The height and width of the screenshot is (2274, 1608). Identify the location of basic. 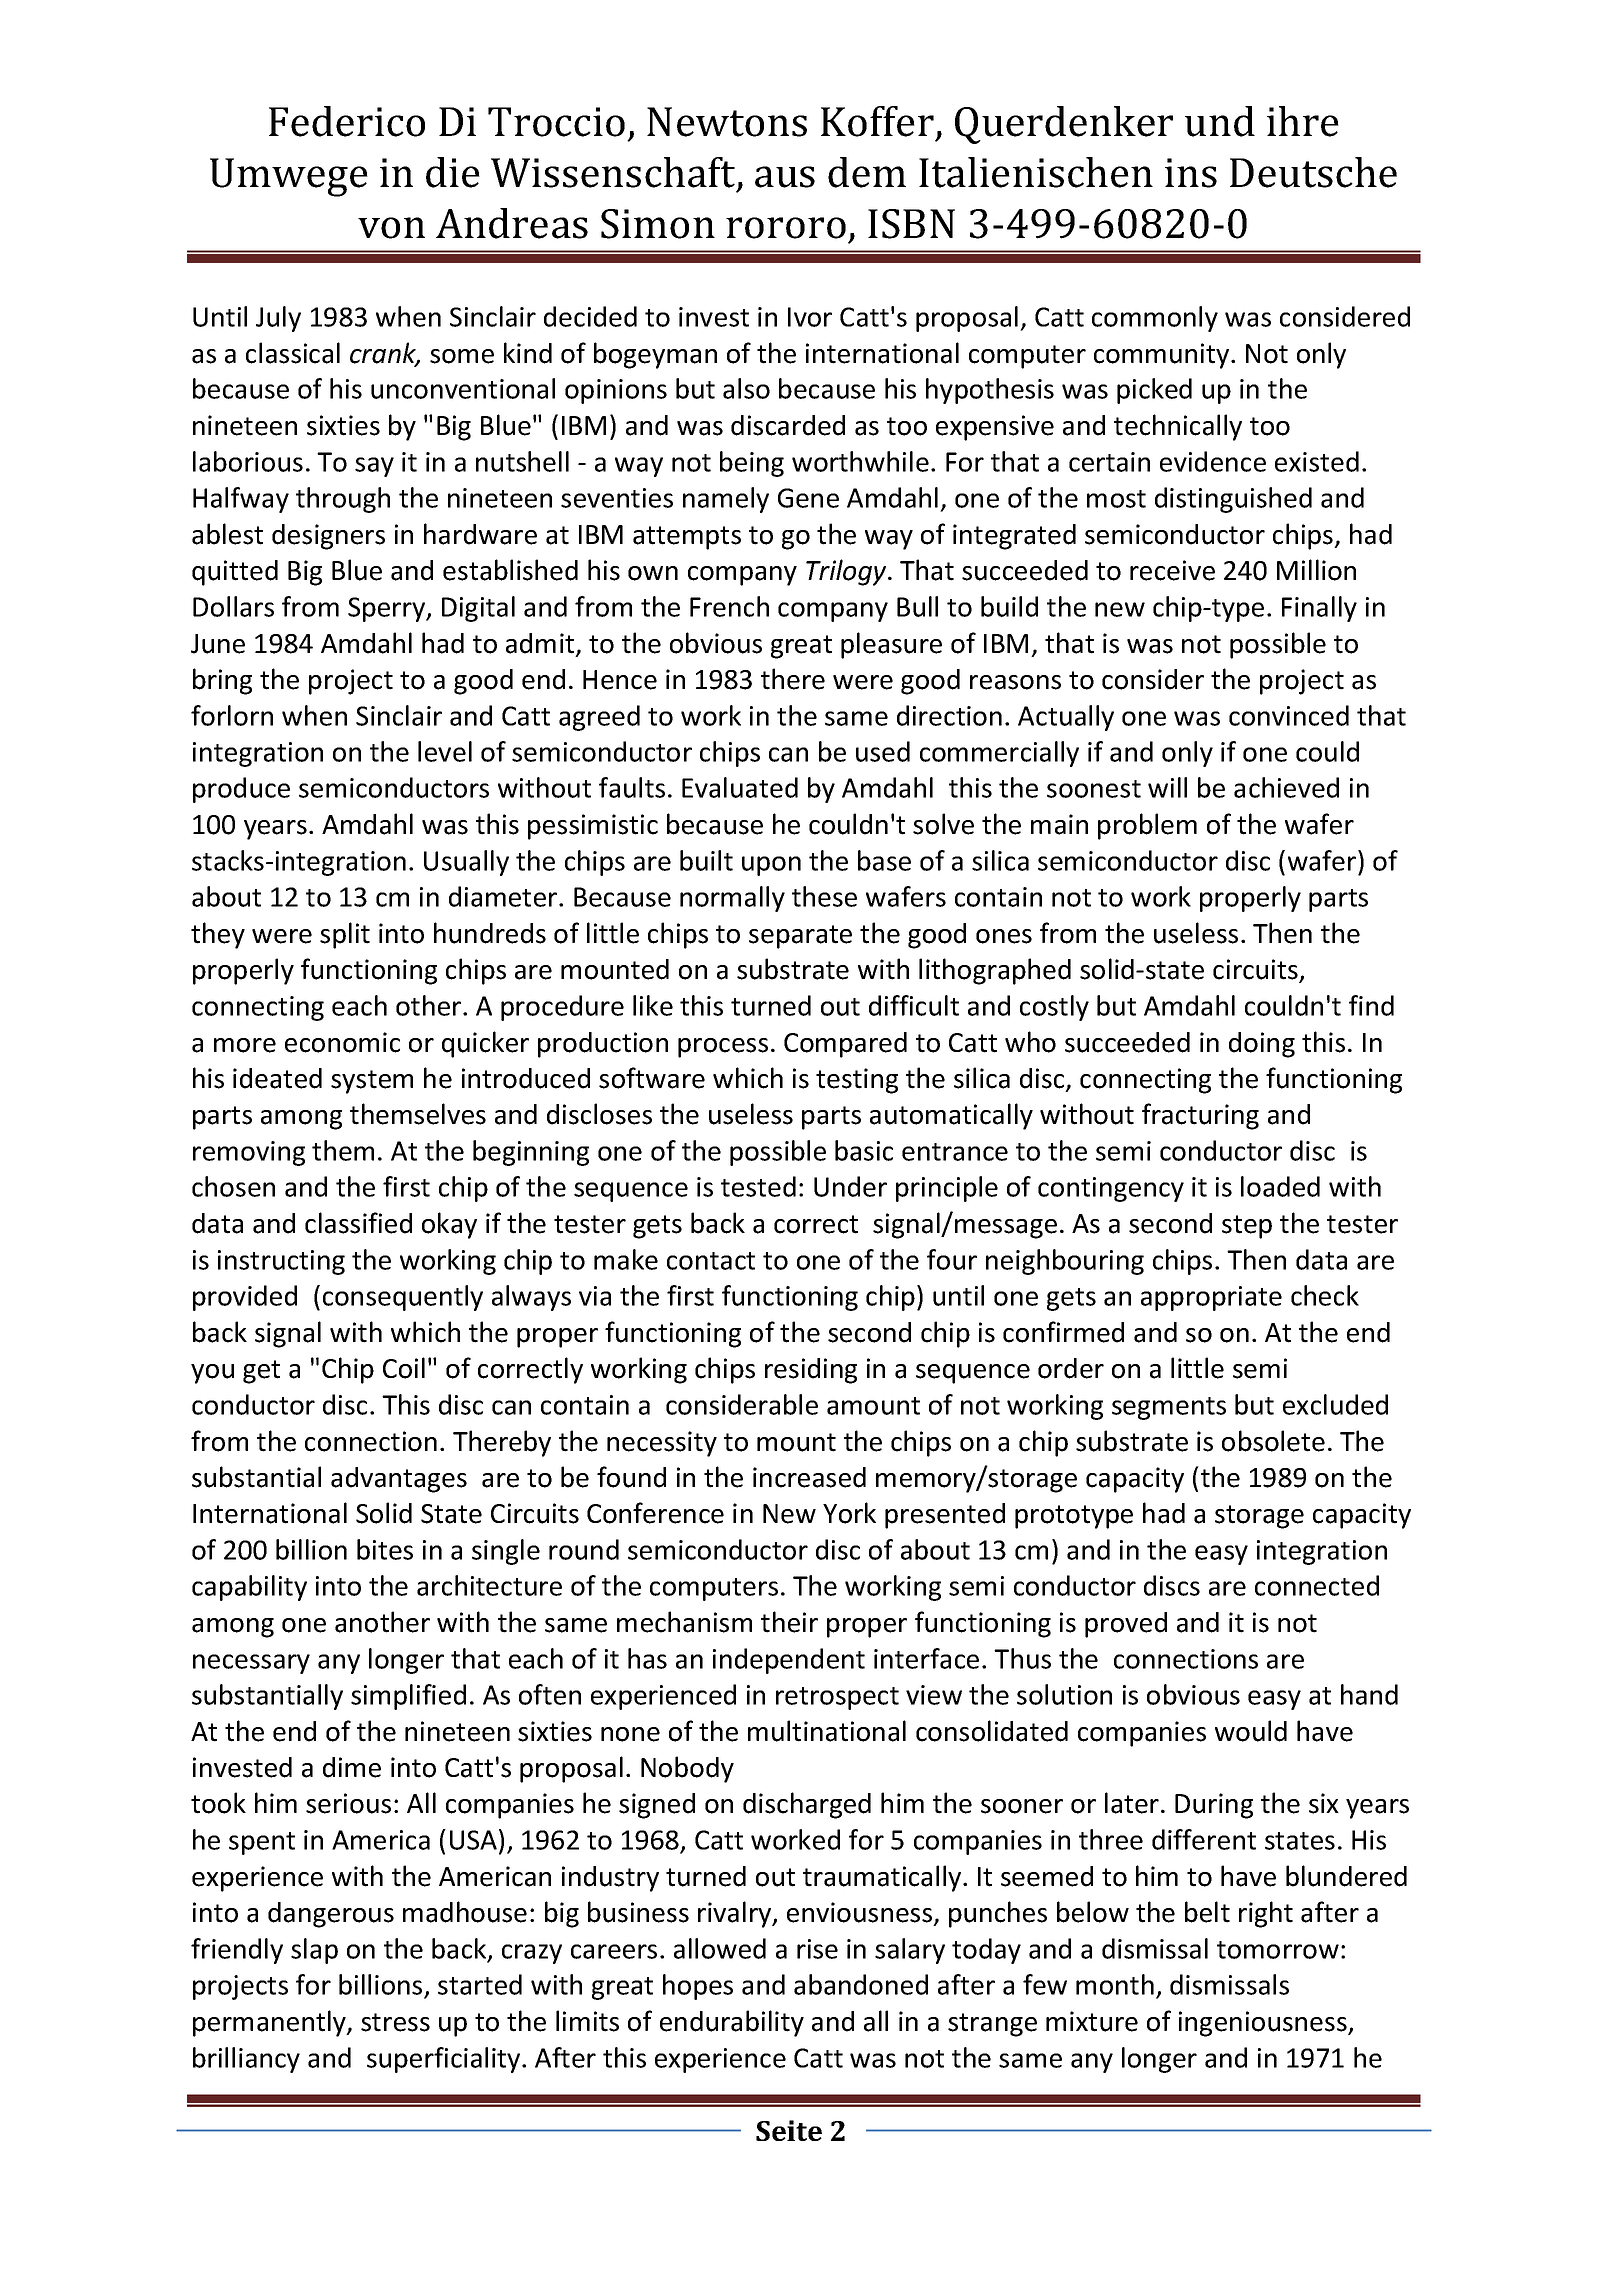
(864, 1150).
